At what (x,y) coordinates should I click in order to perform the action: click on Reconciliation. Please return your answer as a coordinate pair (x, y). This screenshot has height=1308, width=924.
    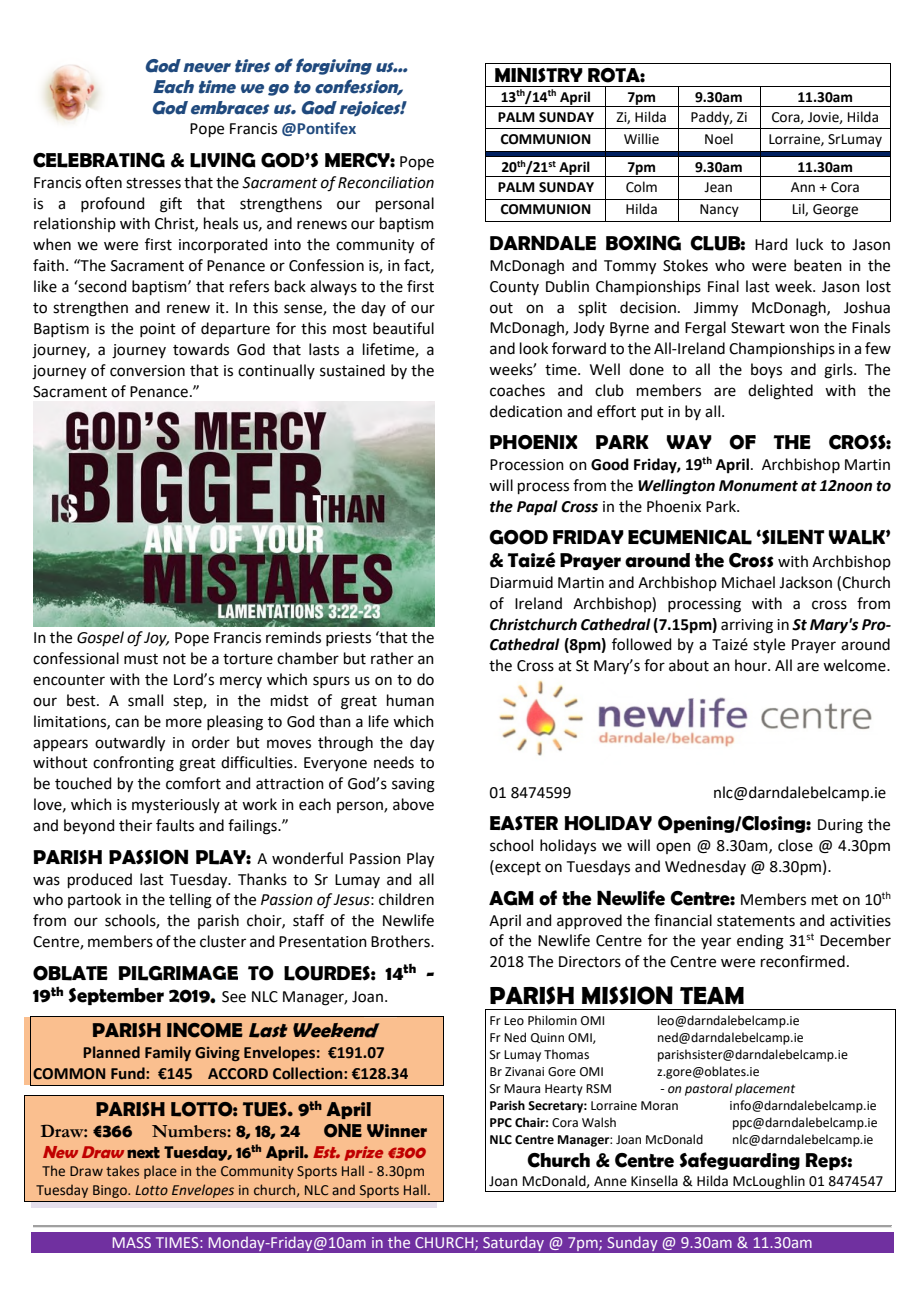
    Looking at the image, I should click on (386, 182).
